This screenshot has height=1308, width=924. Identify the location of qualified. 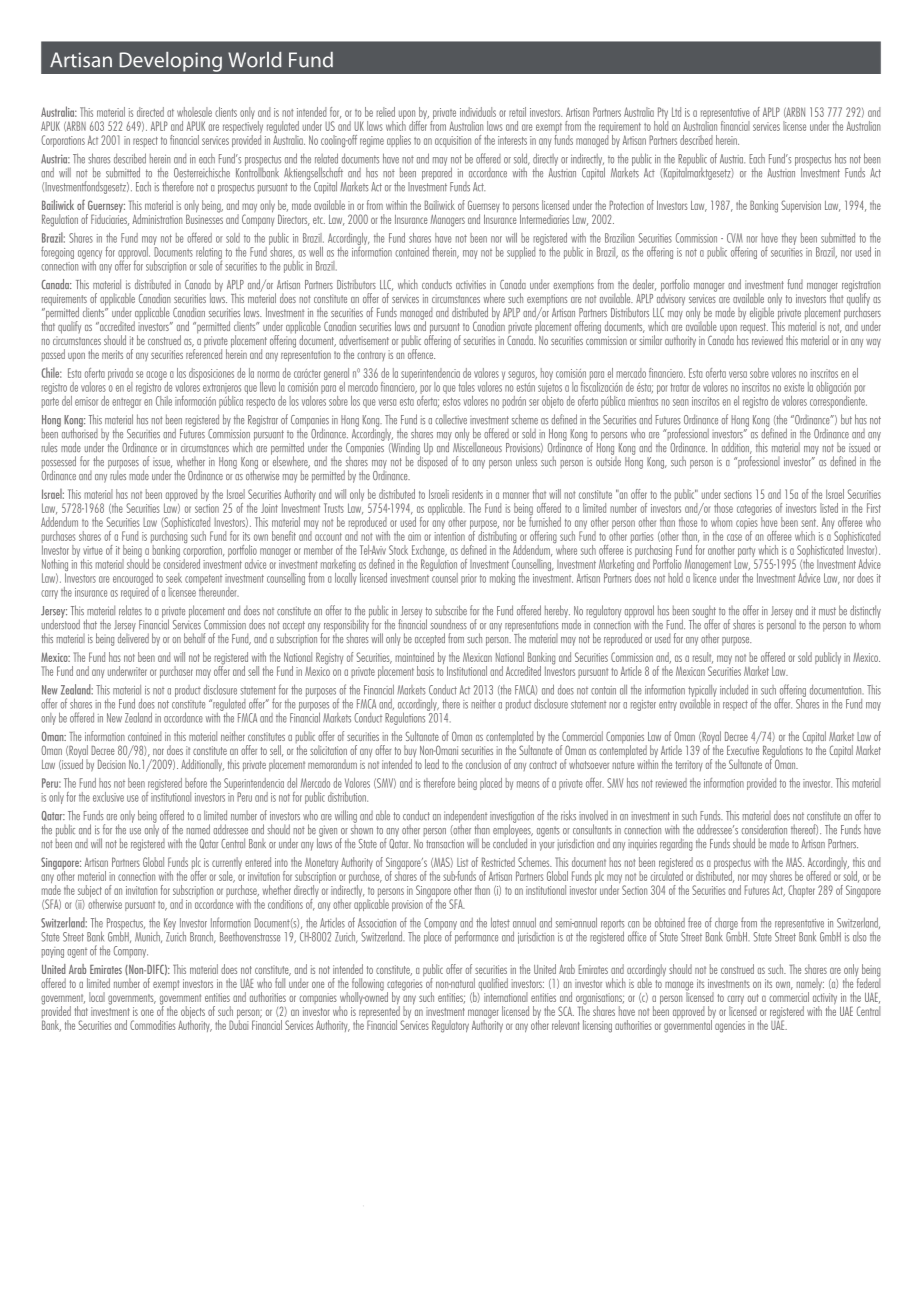
(493, 984).
